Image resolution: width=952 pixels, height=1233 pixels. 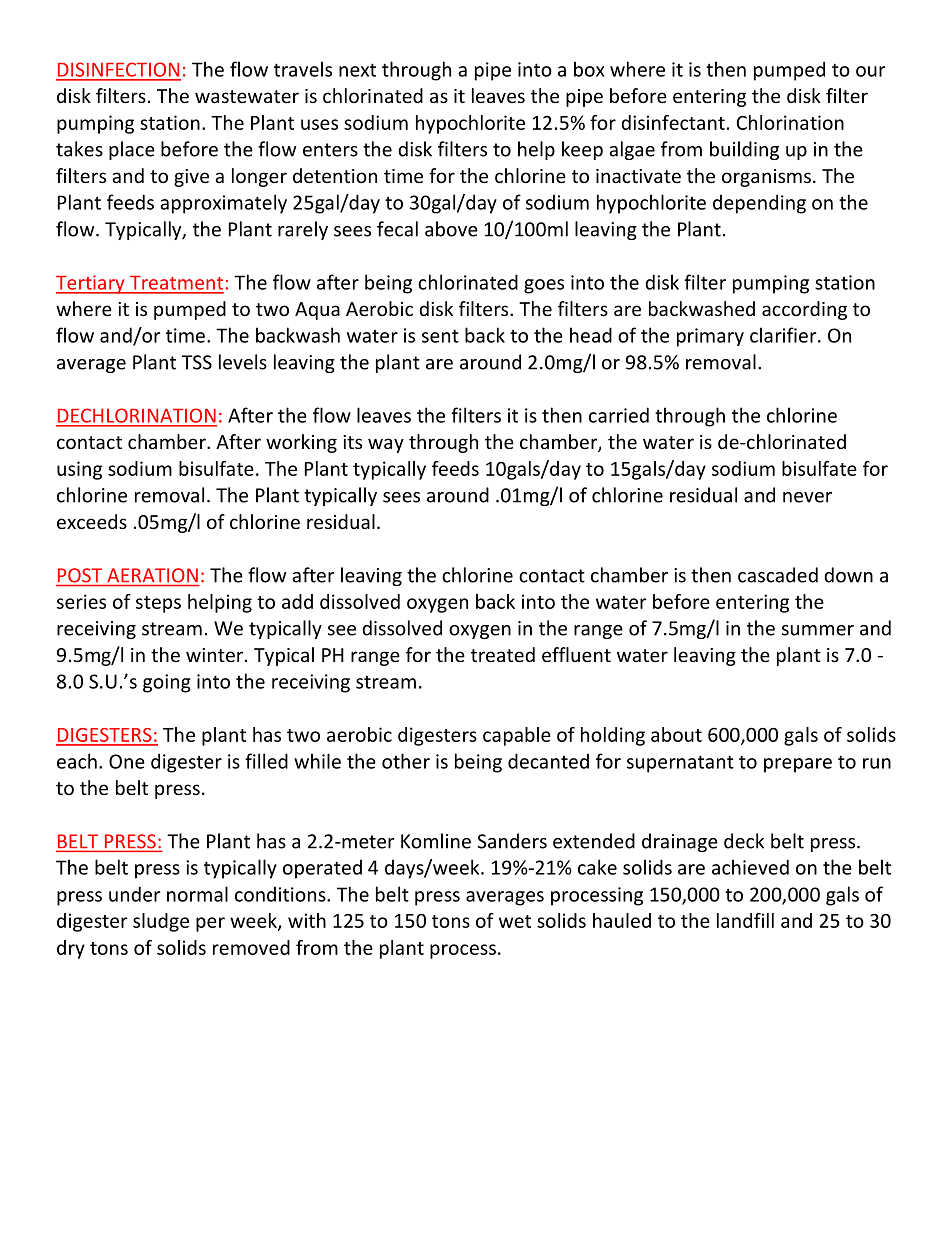 What do you see at coordinates (871, 71) in the screenshot?
I see `our` at bounding box center [871, 71].
